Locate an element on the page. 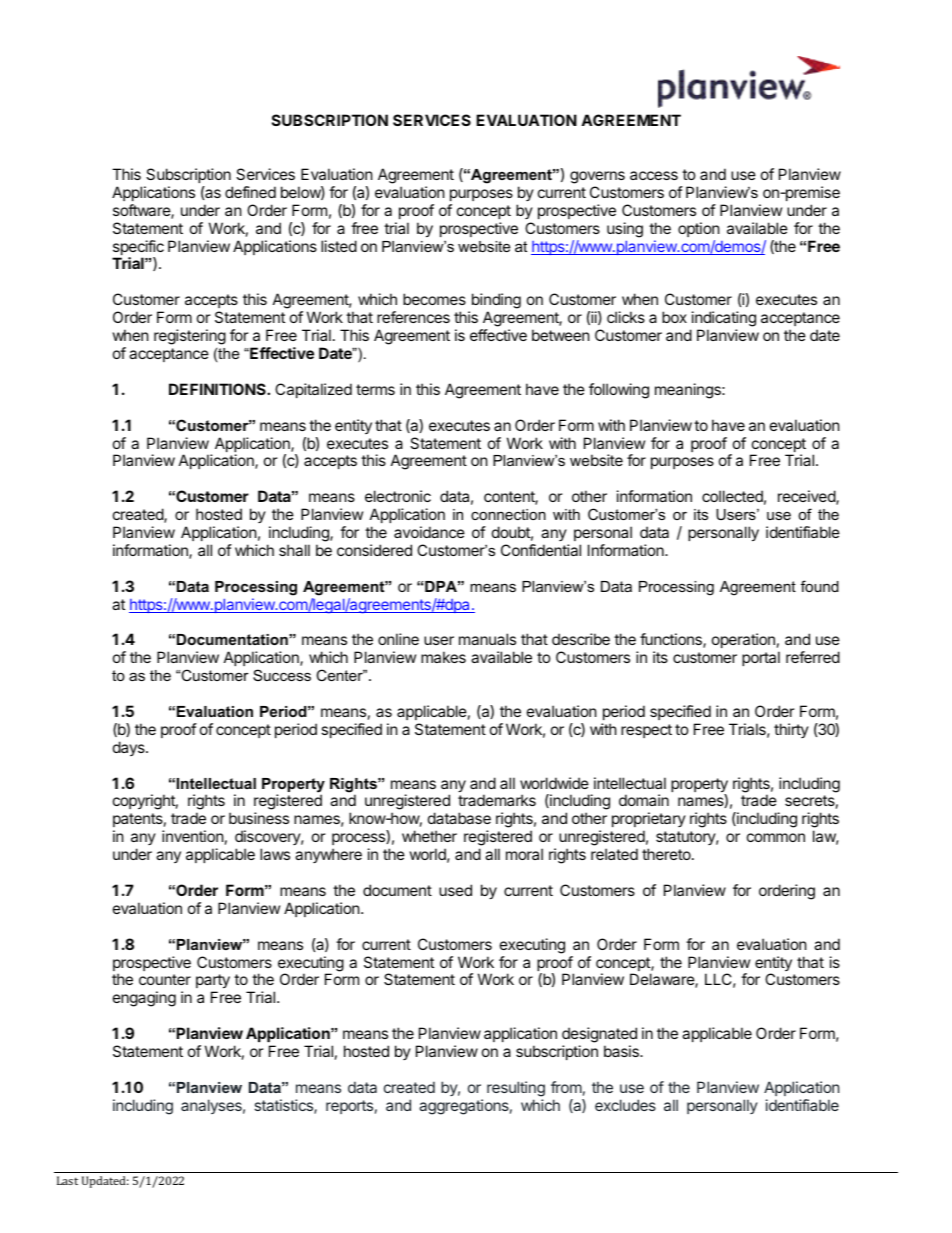  Last is located at coordinates (67, 1180).
